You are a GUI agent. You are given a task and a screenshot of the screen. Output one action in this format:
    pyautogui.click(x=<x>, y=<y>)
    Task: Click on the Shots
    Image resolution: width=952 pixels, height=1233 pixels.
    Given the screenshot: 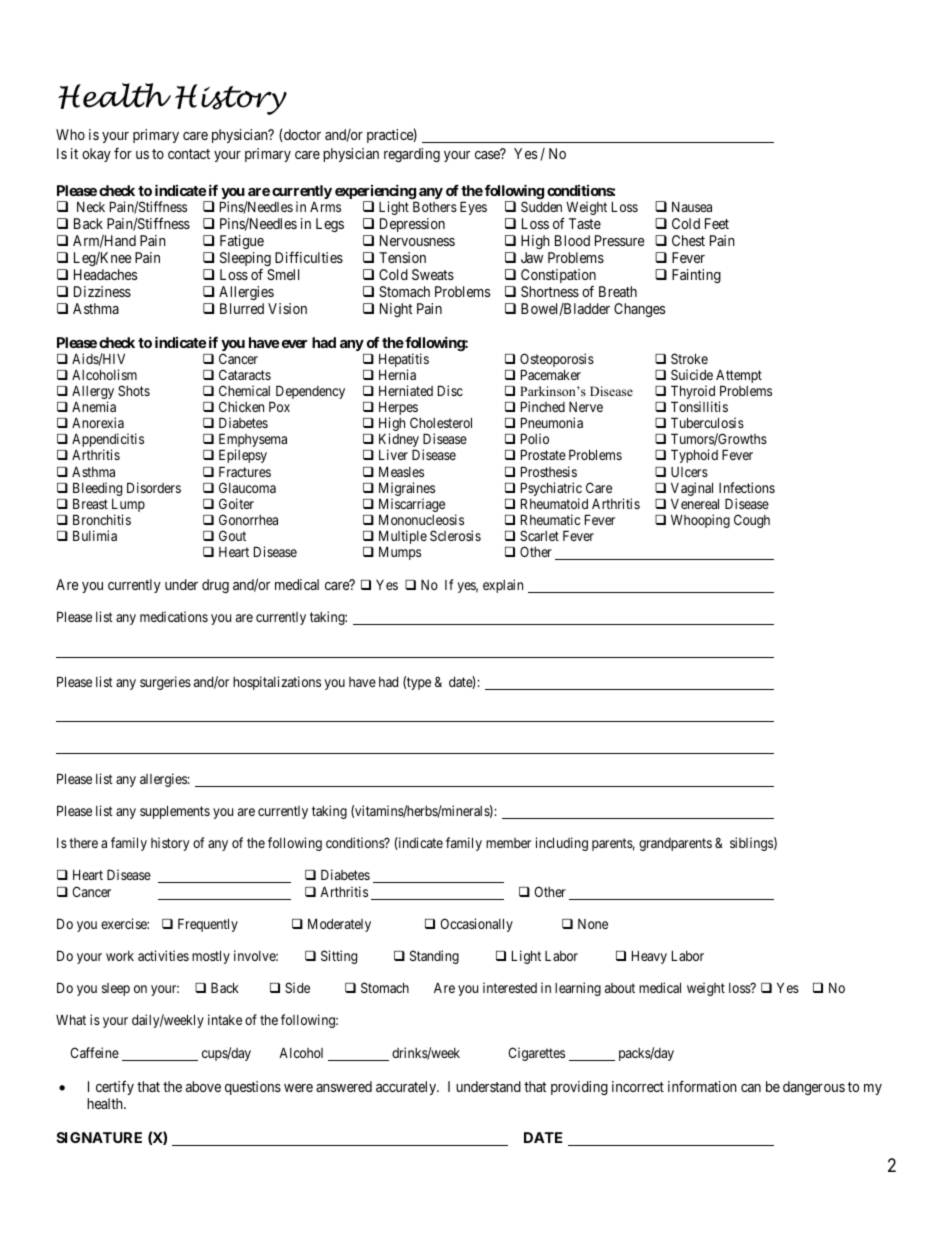 What is the action you would take?
    pyautogui.click(x=134, y=390)
